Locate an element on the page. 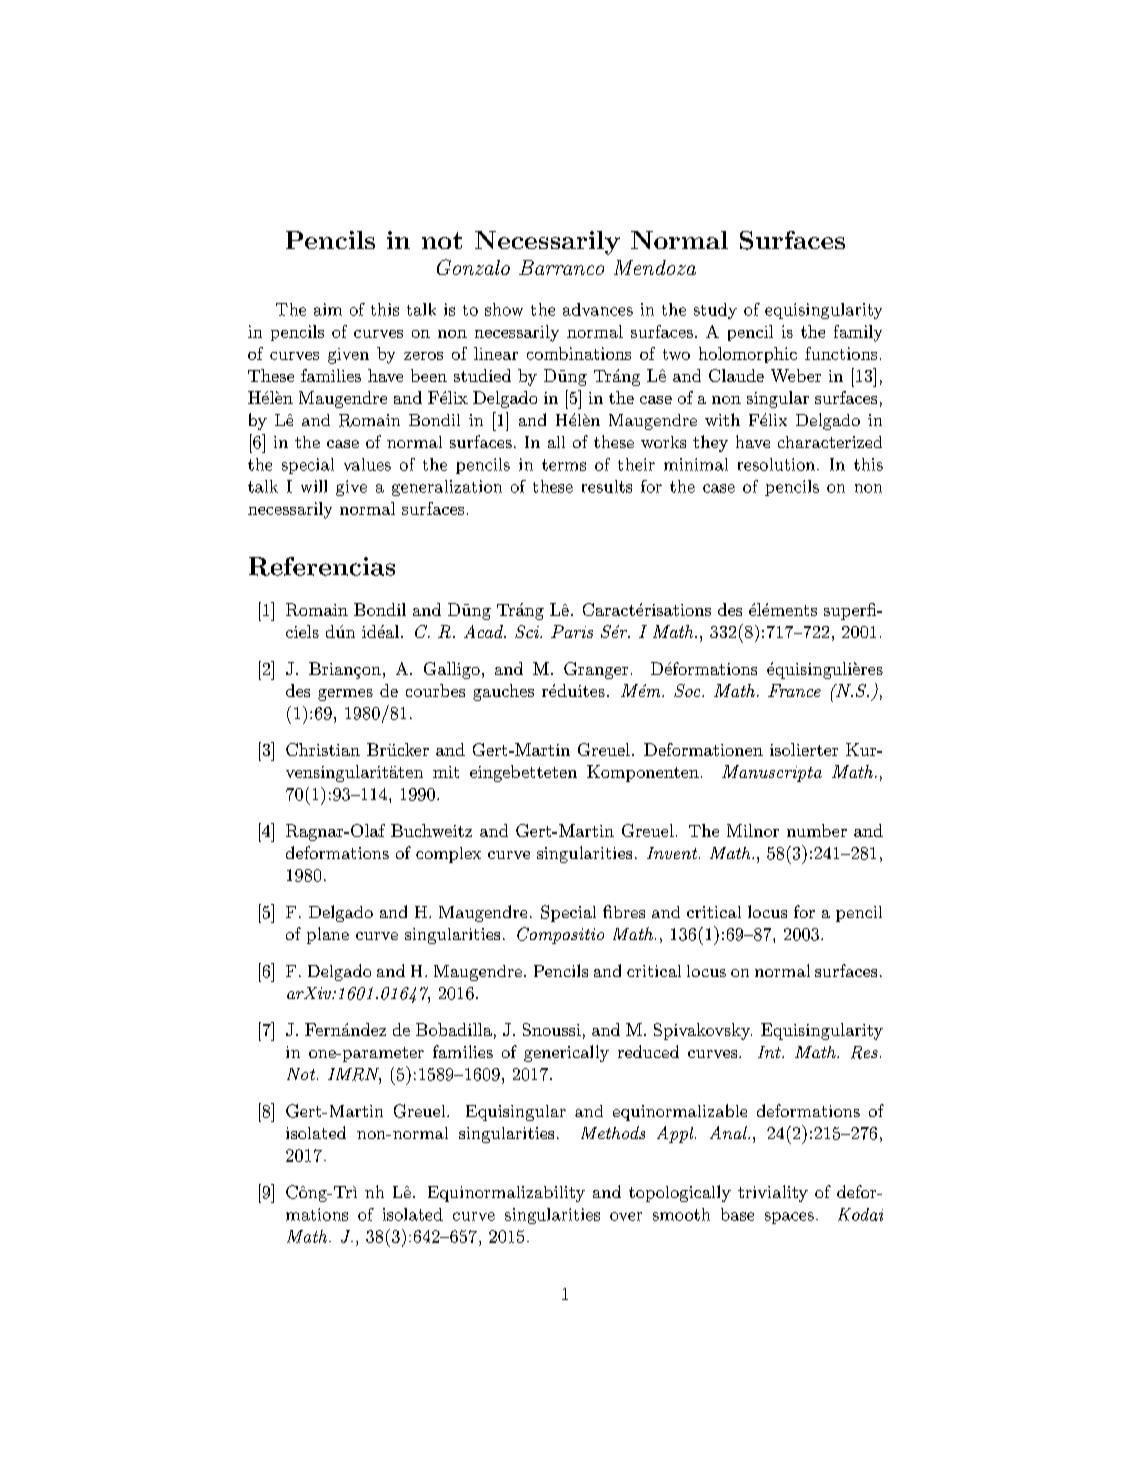 This page has height=1465, width=1132. Invent is located at coordinates (673, 853).
